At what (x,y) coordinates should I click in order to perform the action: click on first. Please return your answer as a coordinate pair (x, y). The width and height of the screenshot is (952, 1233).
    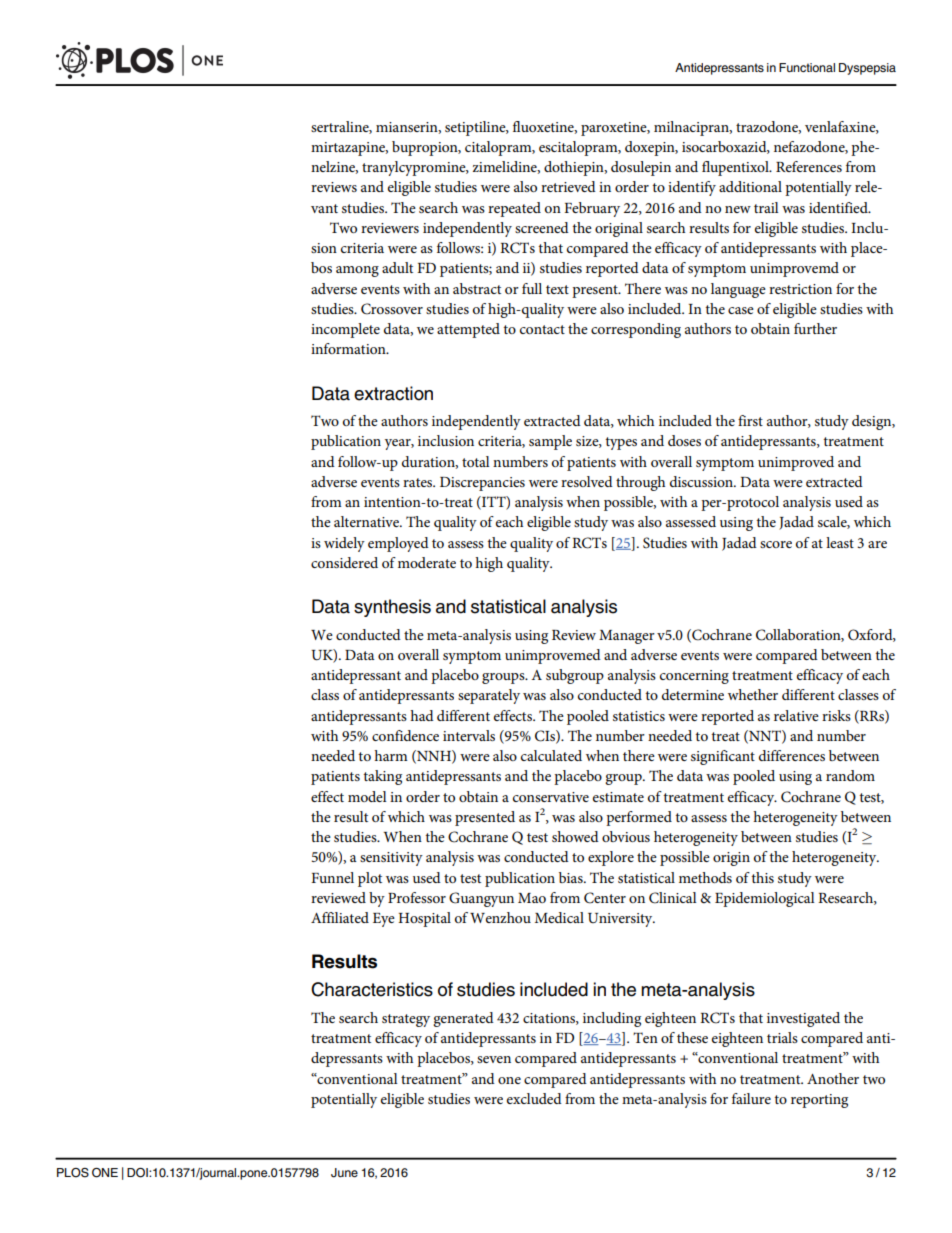
    Looking at the image, I should click on (750, 420).
